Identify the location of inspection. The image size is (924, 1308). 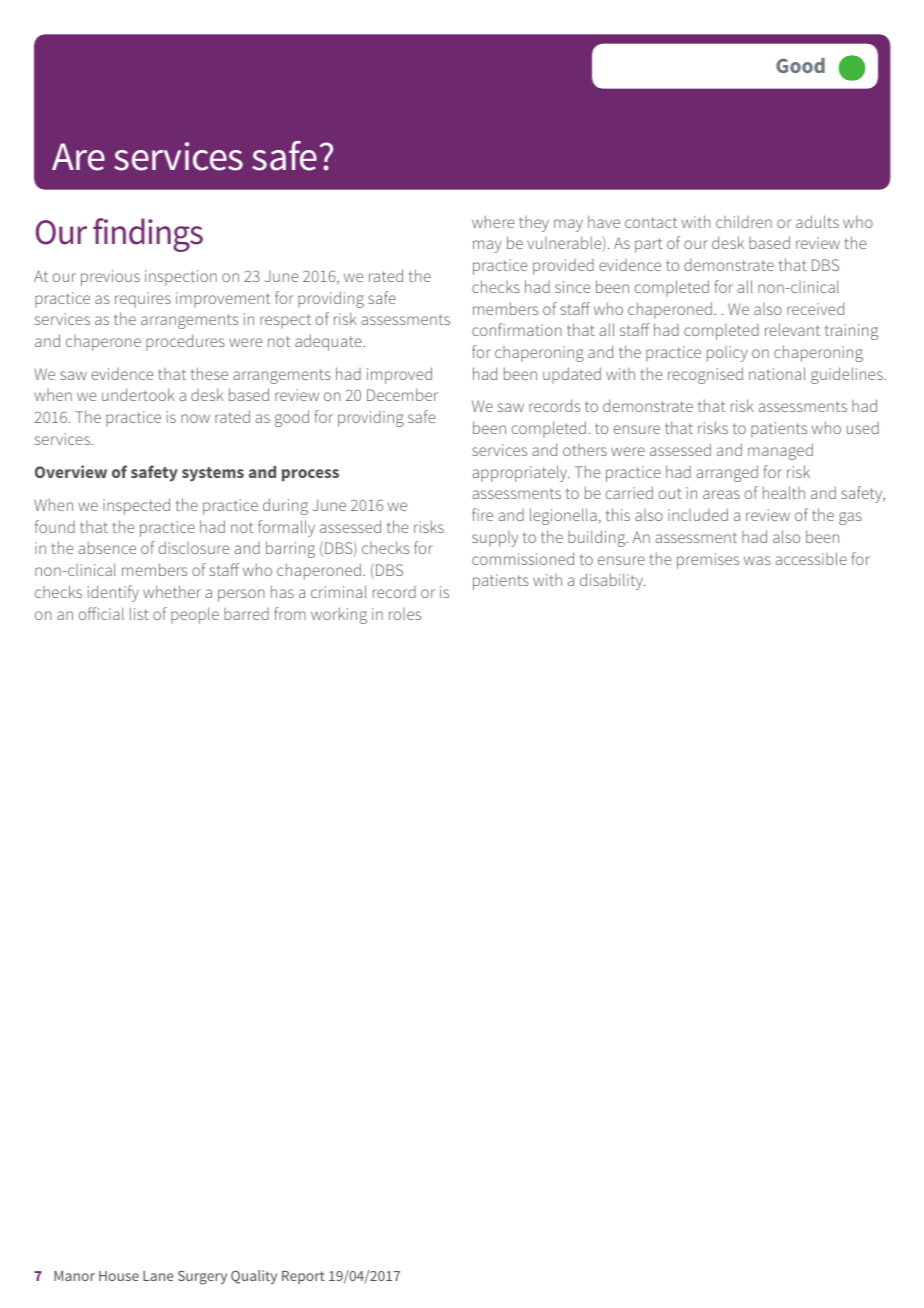
(181, 278).
